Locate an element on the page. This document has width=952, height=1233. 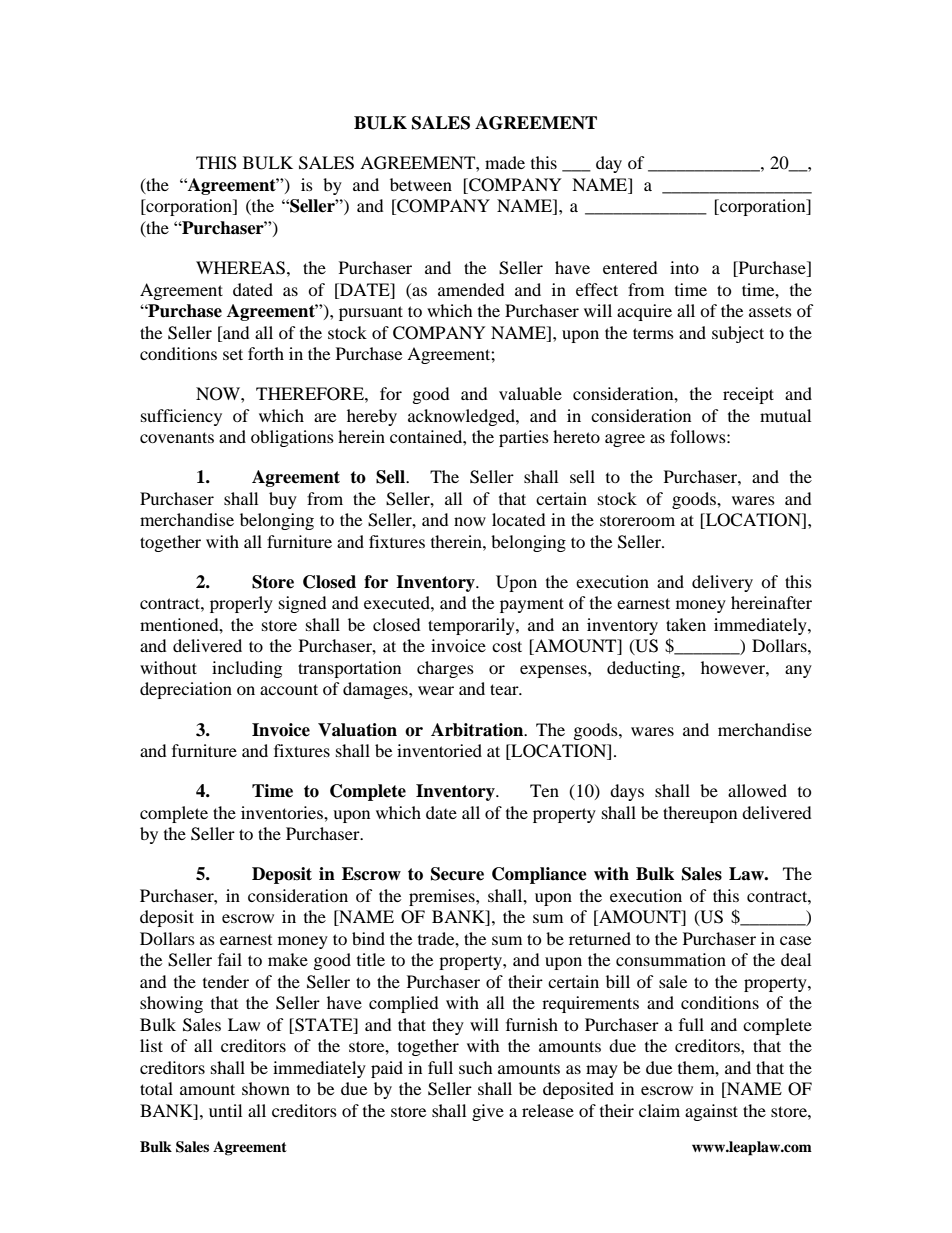
such is located at coordinates (476, 1067).
